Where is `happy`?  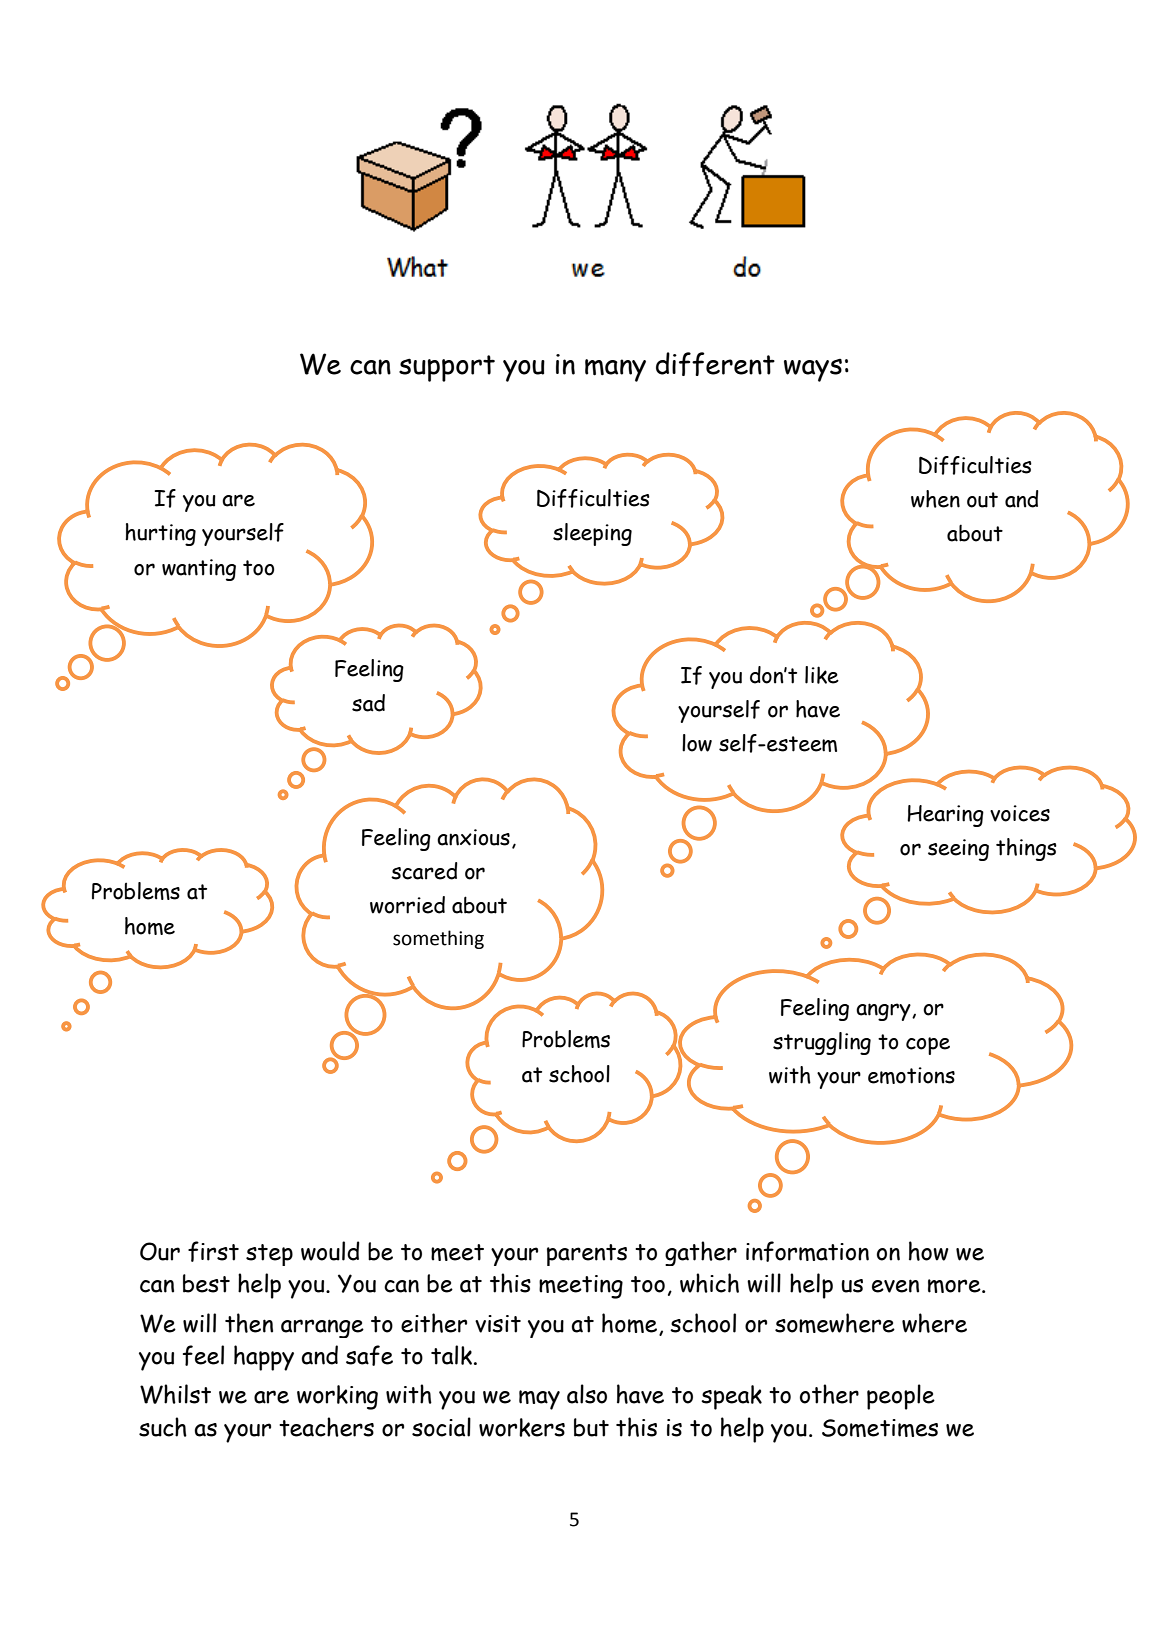
happy is located at coordinates (264, 1358).
